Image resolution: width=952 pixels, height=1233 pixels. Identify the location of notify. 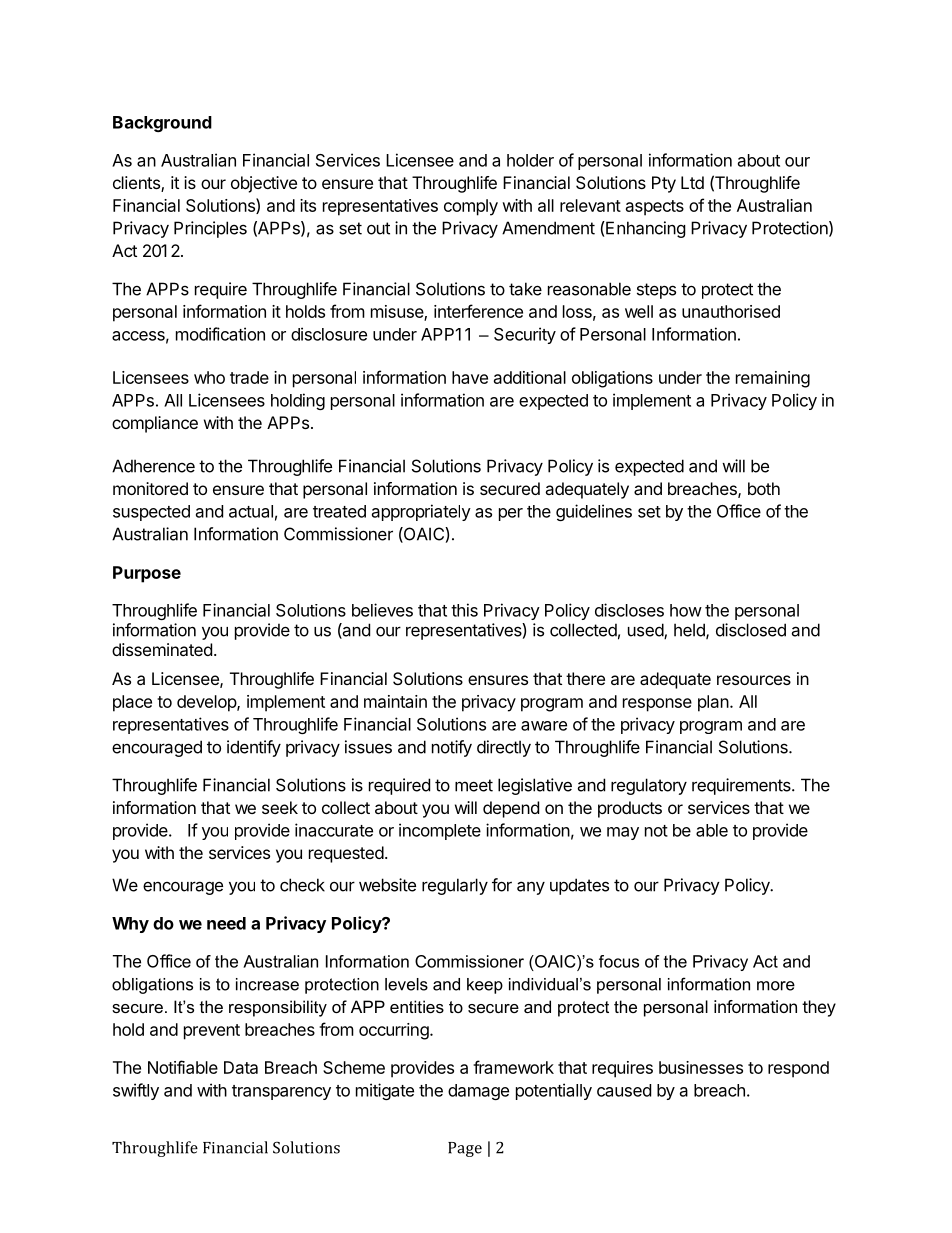
(452, 748).
